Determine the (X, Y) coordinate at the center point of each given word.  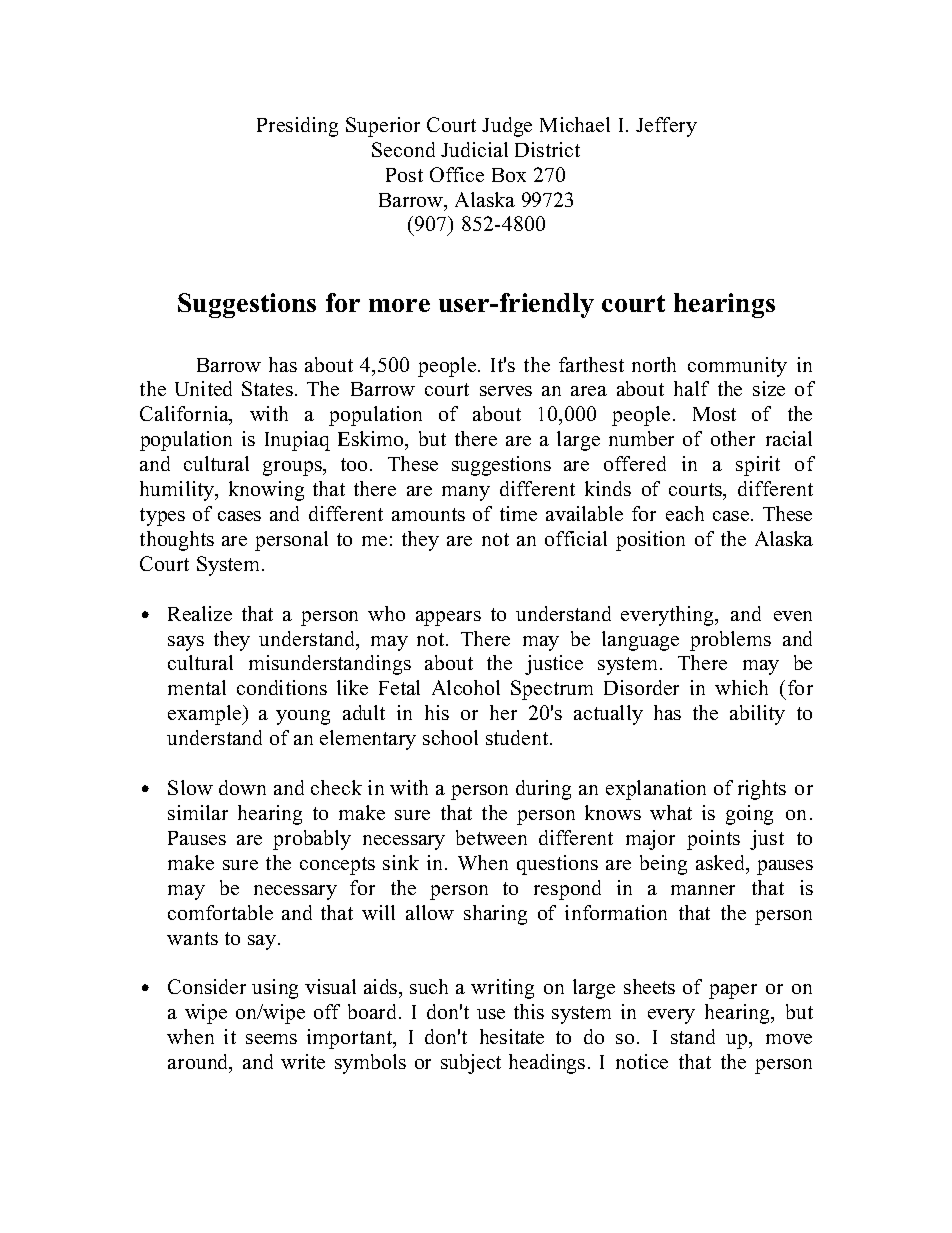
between (491, 837)
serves (506, 391)
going (749, 815)
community (737, 367)
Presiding (297, 127)
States (267, 388)
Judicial (474, 149)
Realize (200, 613)
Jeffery (666, 127)
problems (730, 641)
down (242, 787)
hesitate (512, 1036)
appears (448, 618)
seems (271, 1039)
